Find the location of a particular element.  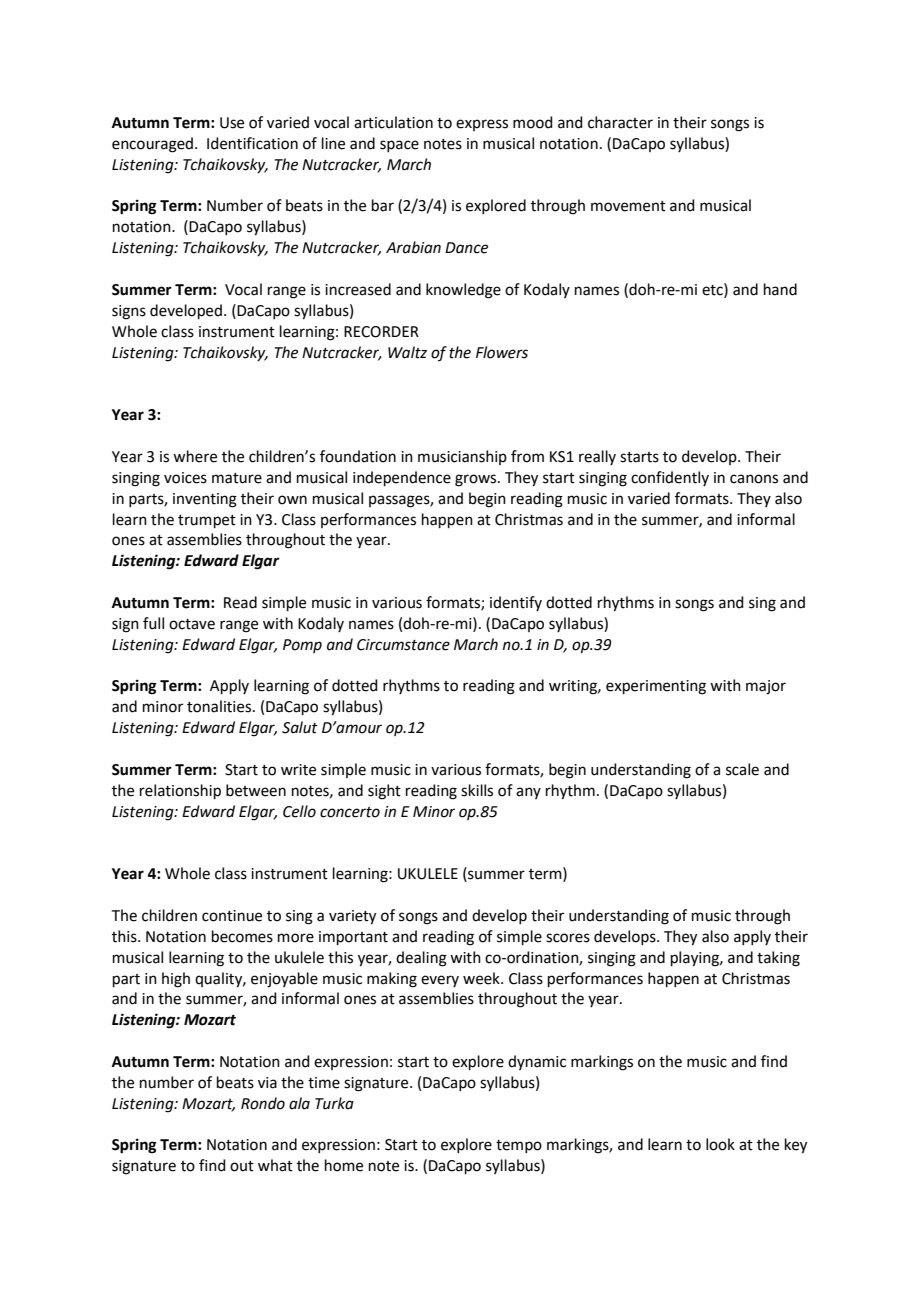

Identification is located at coordinates (252, 143).
